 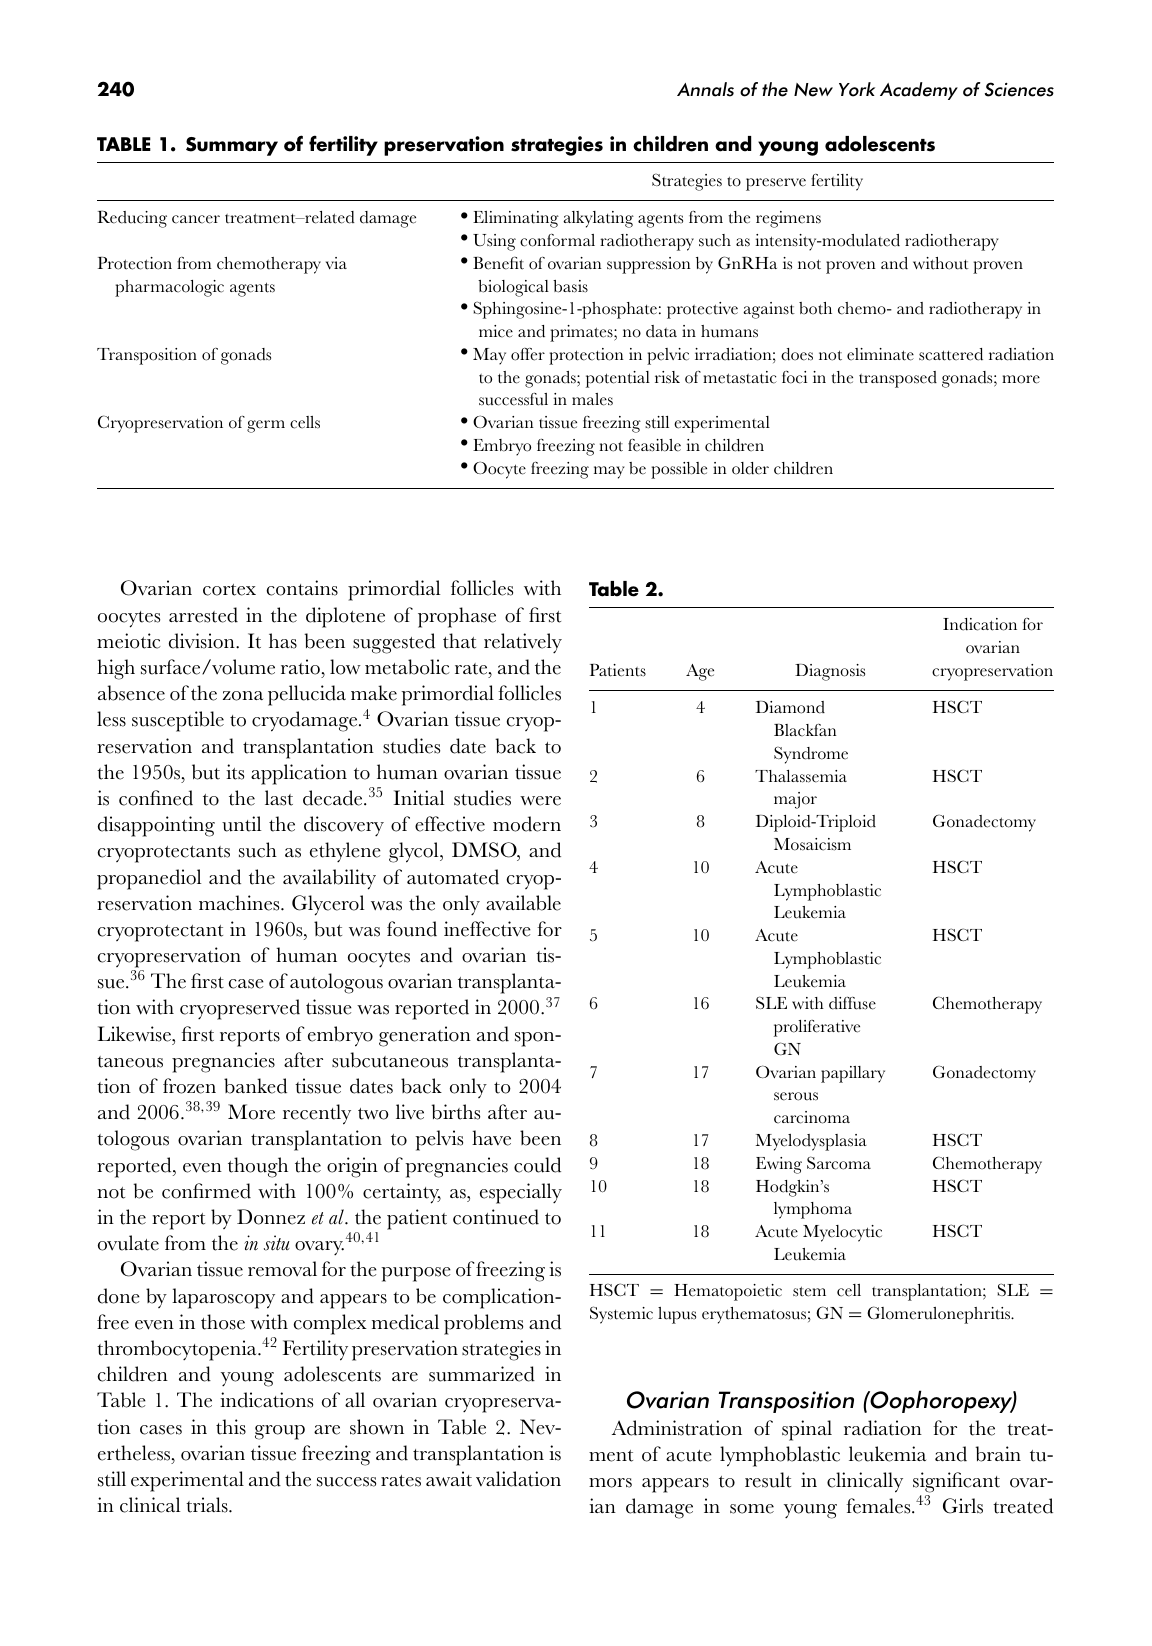 I want to click on relatively, so click(x=523, y=643).
